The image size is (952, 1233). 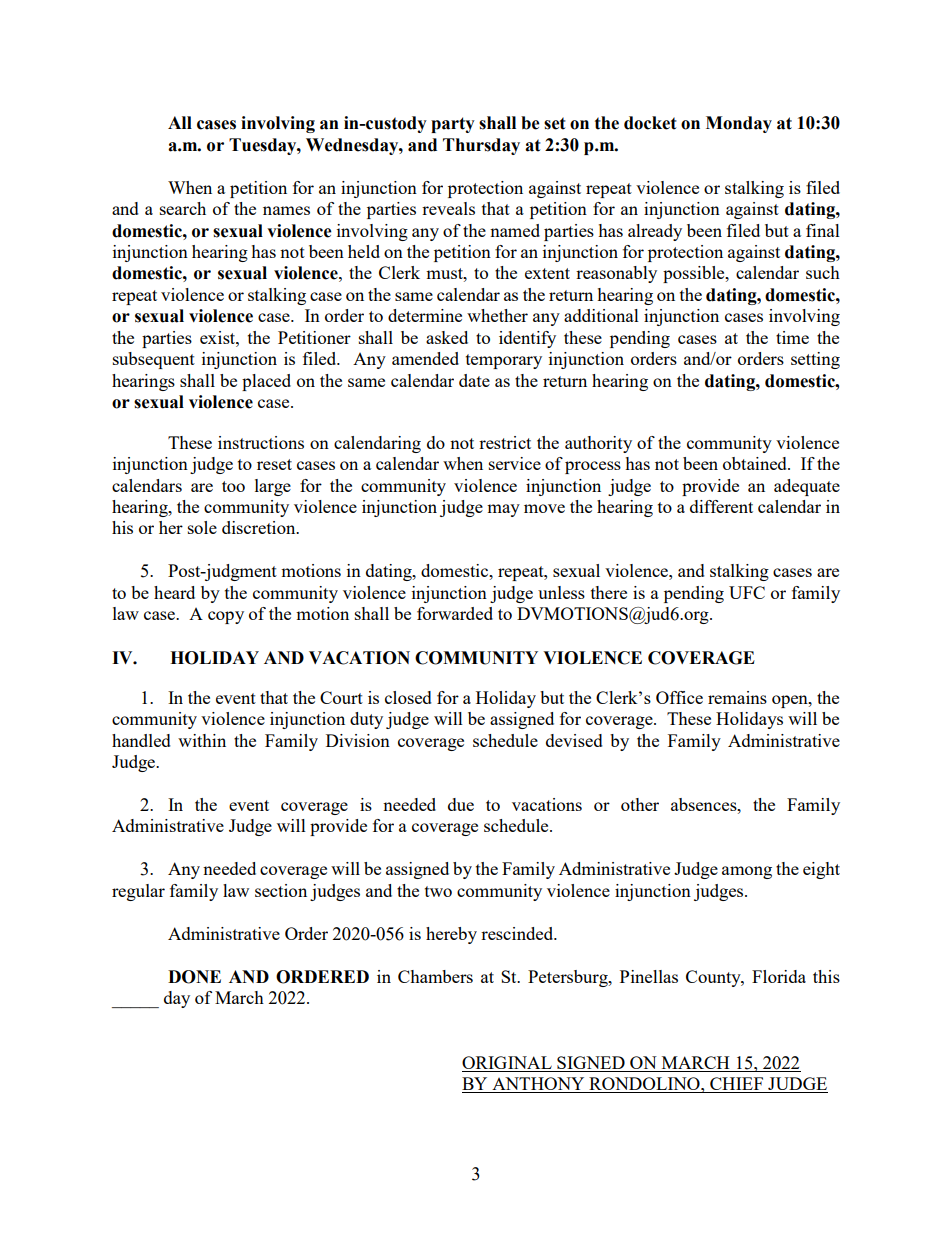 What do you see at coordinates (183, 208) in the screenshot?
I see `search` at bounding box center [183, 208].
